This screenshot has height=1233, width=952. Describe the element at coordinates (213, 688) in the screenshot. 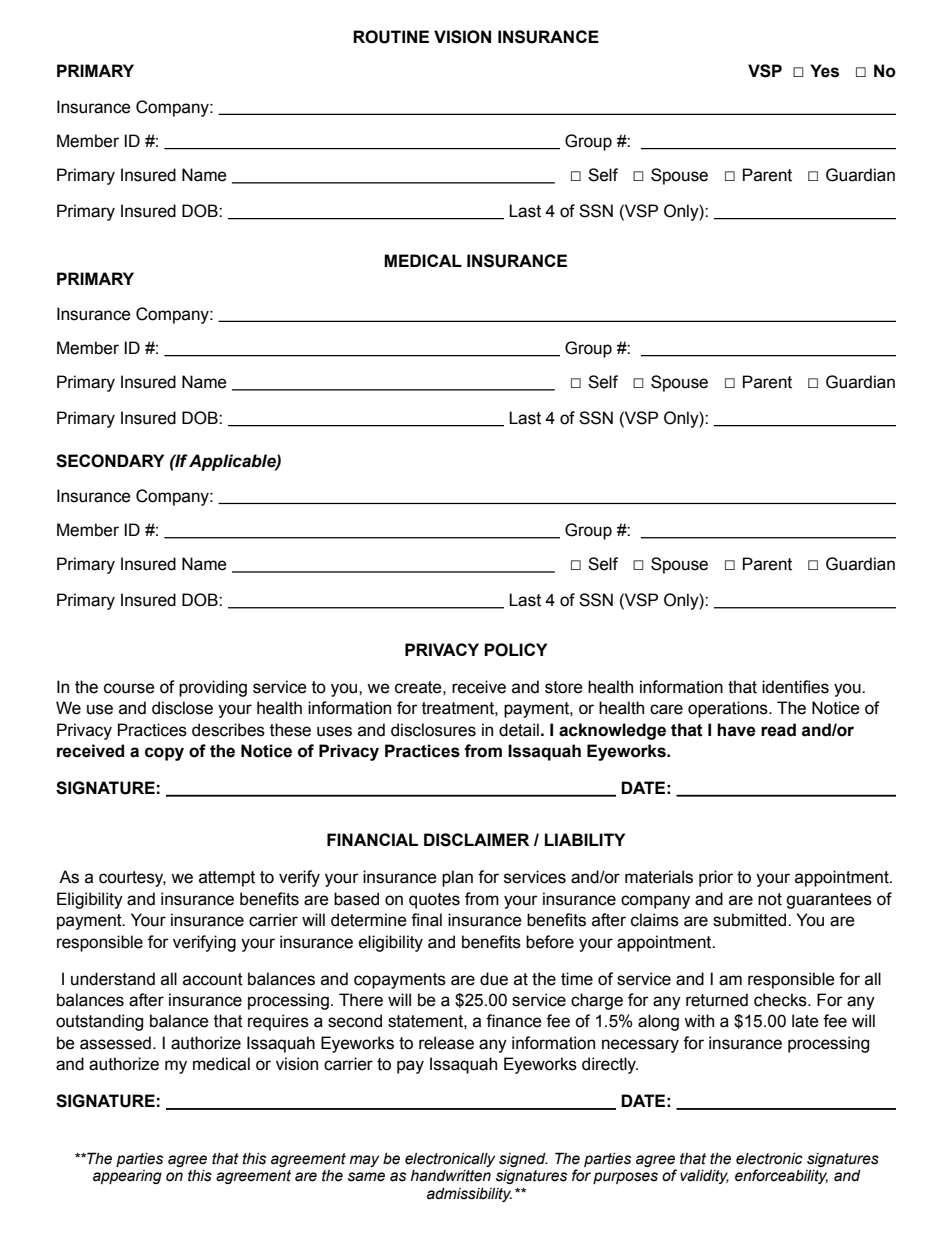

I see `providing` at that location.
